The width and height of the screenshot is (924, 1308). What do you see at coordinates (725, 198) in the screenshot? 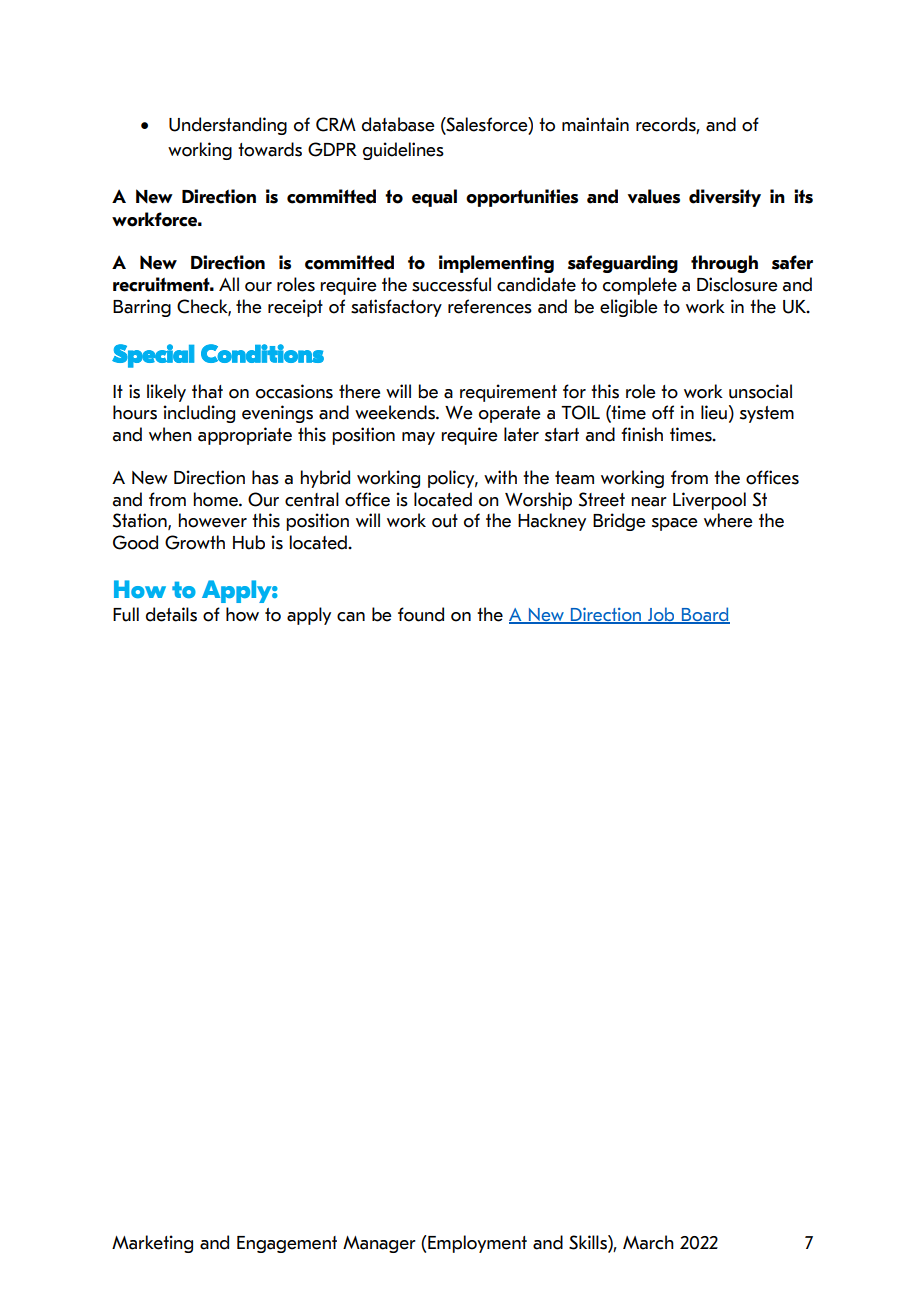
I see `diversity` at bounding box center [725, 198].
